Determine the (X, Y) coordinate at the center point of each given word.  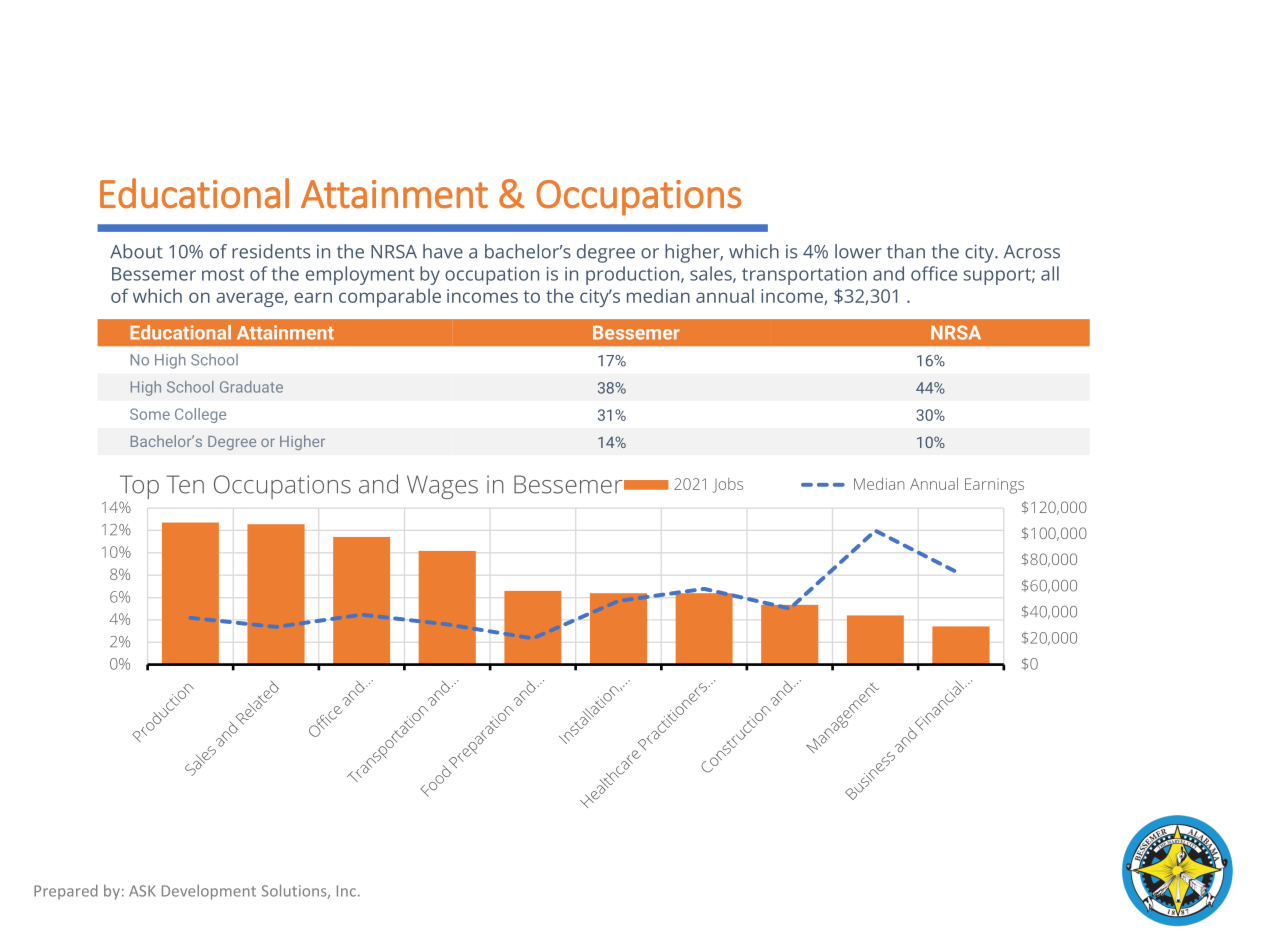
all (1050, 273)
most (223, 274)
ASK (142, 891)
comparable (390, 297)
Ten (185, 484)
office (934, 273)
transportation (804, 276)
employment (360, 275)
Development (209, 892)
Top (139, 488)
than (906, 251)
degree (606, 253)
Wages (442, 487)
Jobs (728, 485)
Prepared (66, 892)
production (634, 275)
